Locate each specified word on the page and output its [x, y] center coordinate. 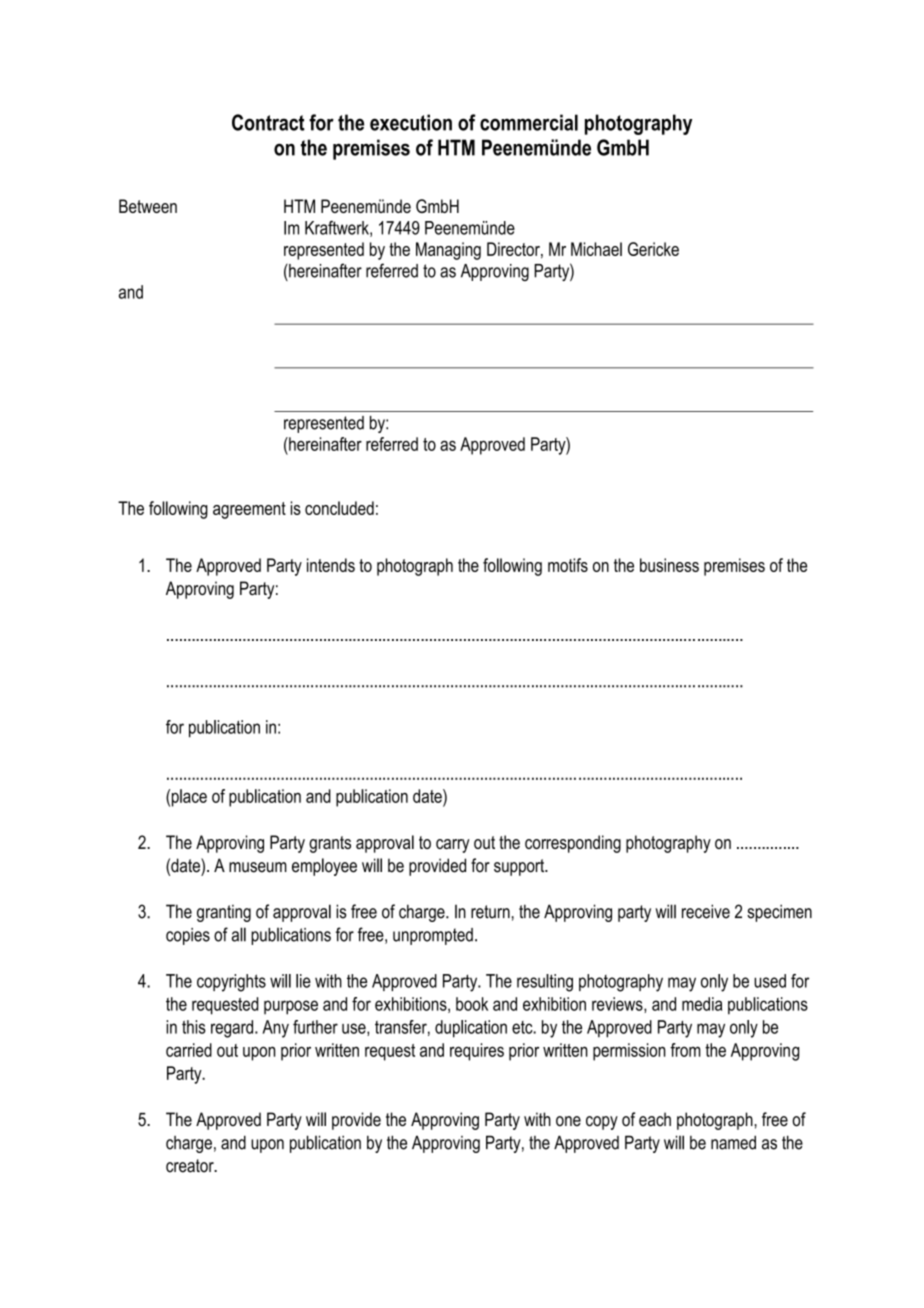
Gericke [653, 249]
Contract [268, 122]
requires [477, 1052]
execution [411, 122]
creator [191, 1166]
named [733, 1142]
